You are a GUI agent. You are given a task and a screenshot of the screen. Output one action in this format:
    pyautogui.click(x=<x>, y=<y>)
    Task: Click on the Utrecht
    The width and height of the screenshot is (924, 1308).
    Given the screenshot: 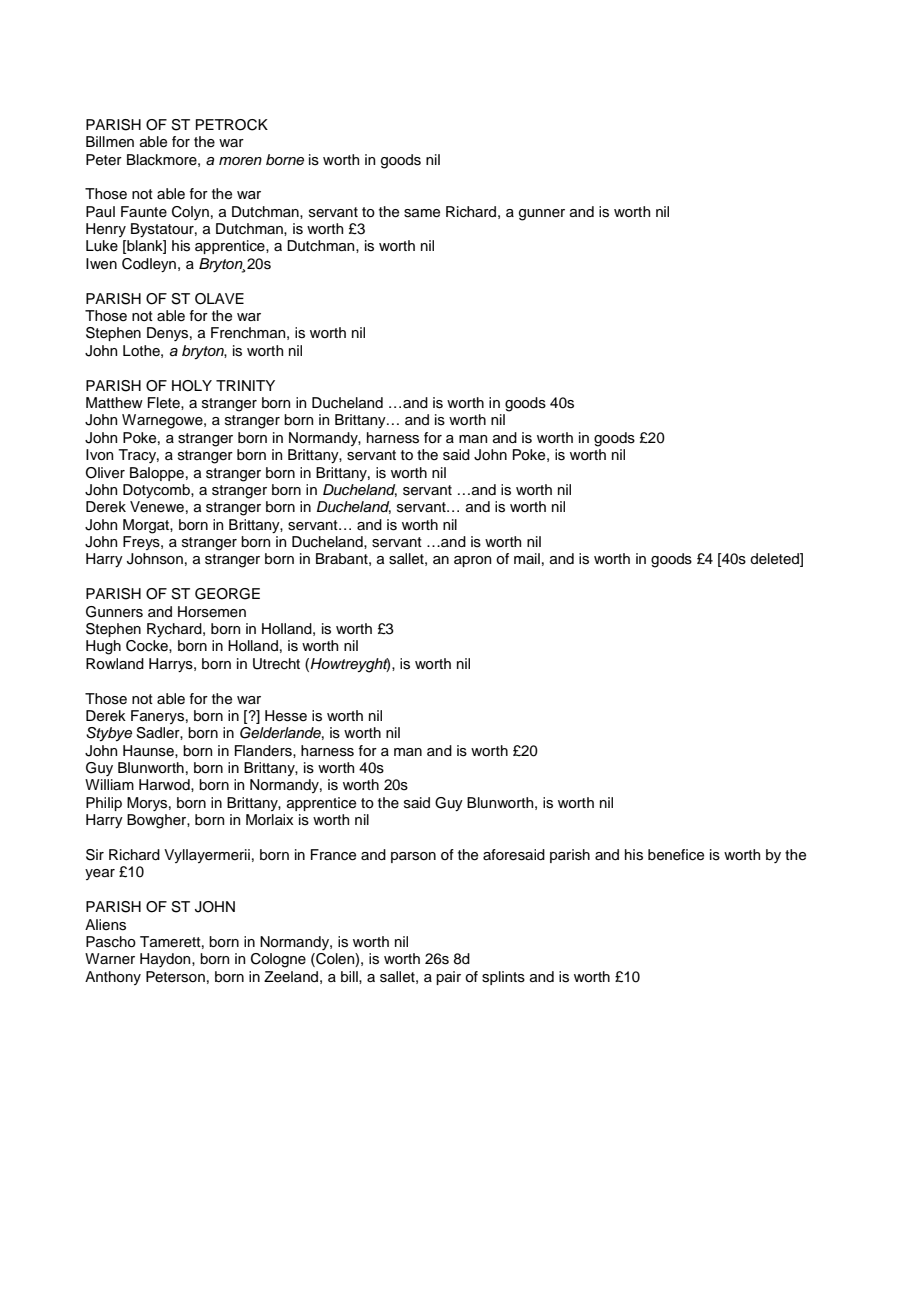 What is the action you would take?
    pyautogui.click(x=276, y=664)
